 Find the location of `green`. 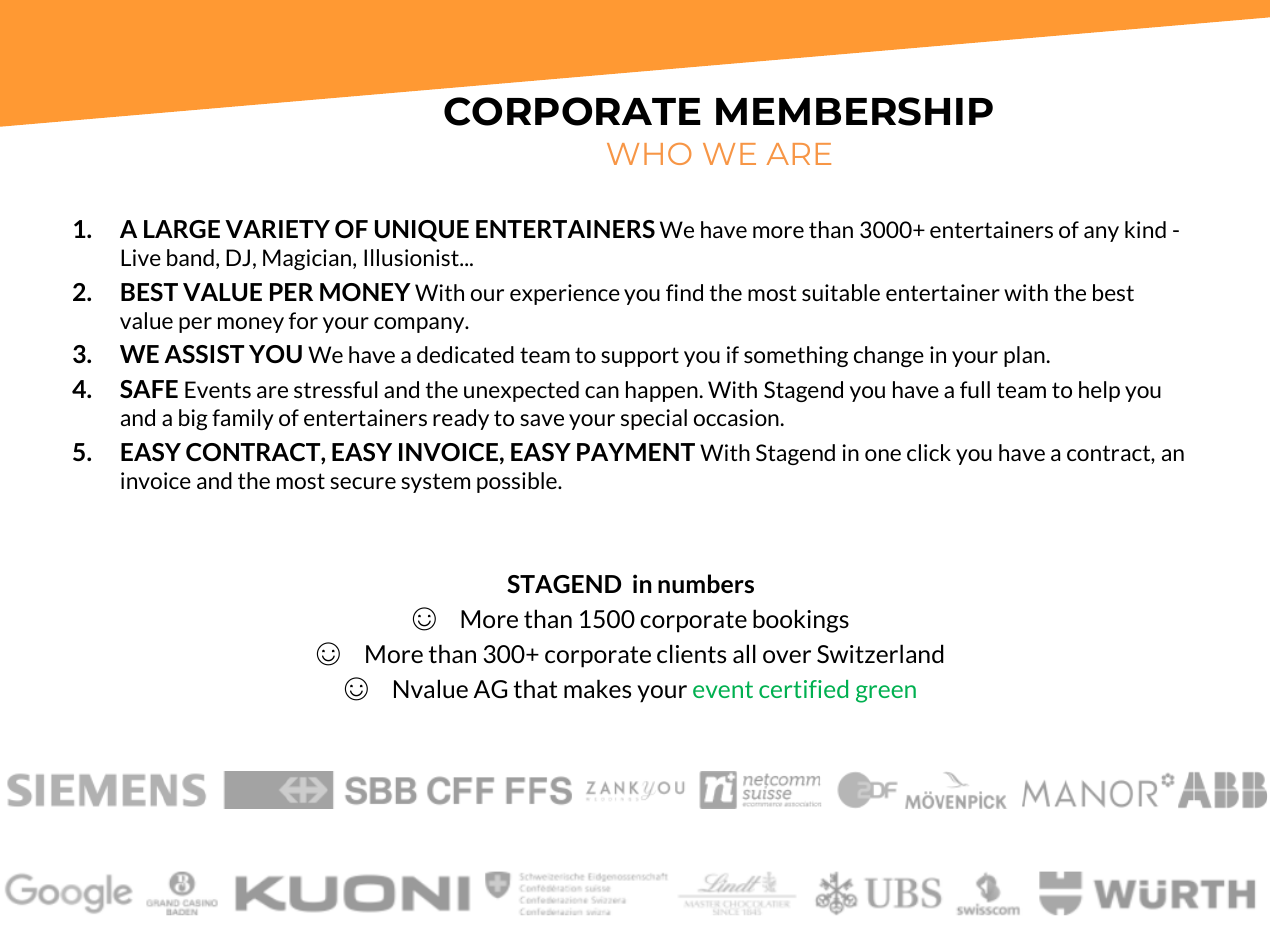

green is located at coordinates (886, 694).
